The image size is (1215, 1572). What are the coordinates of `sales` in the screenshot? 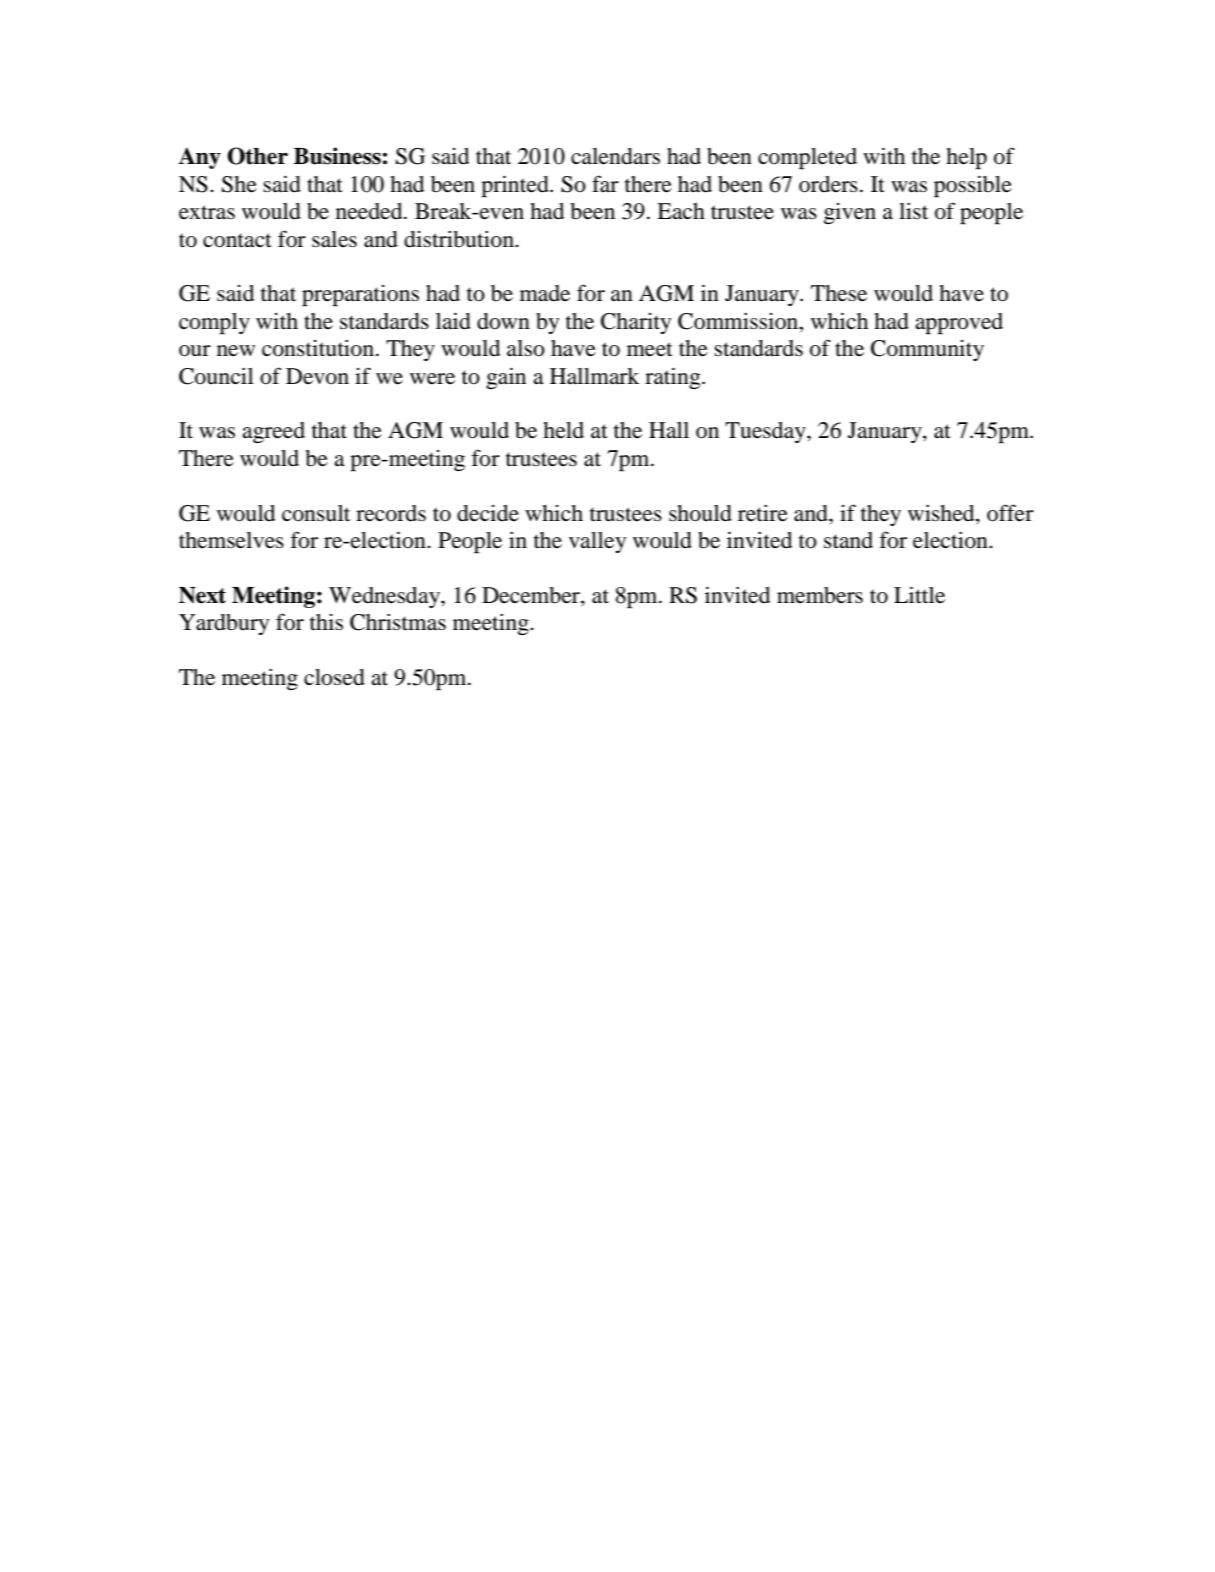 It's located at (334, 239).
